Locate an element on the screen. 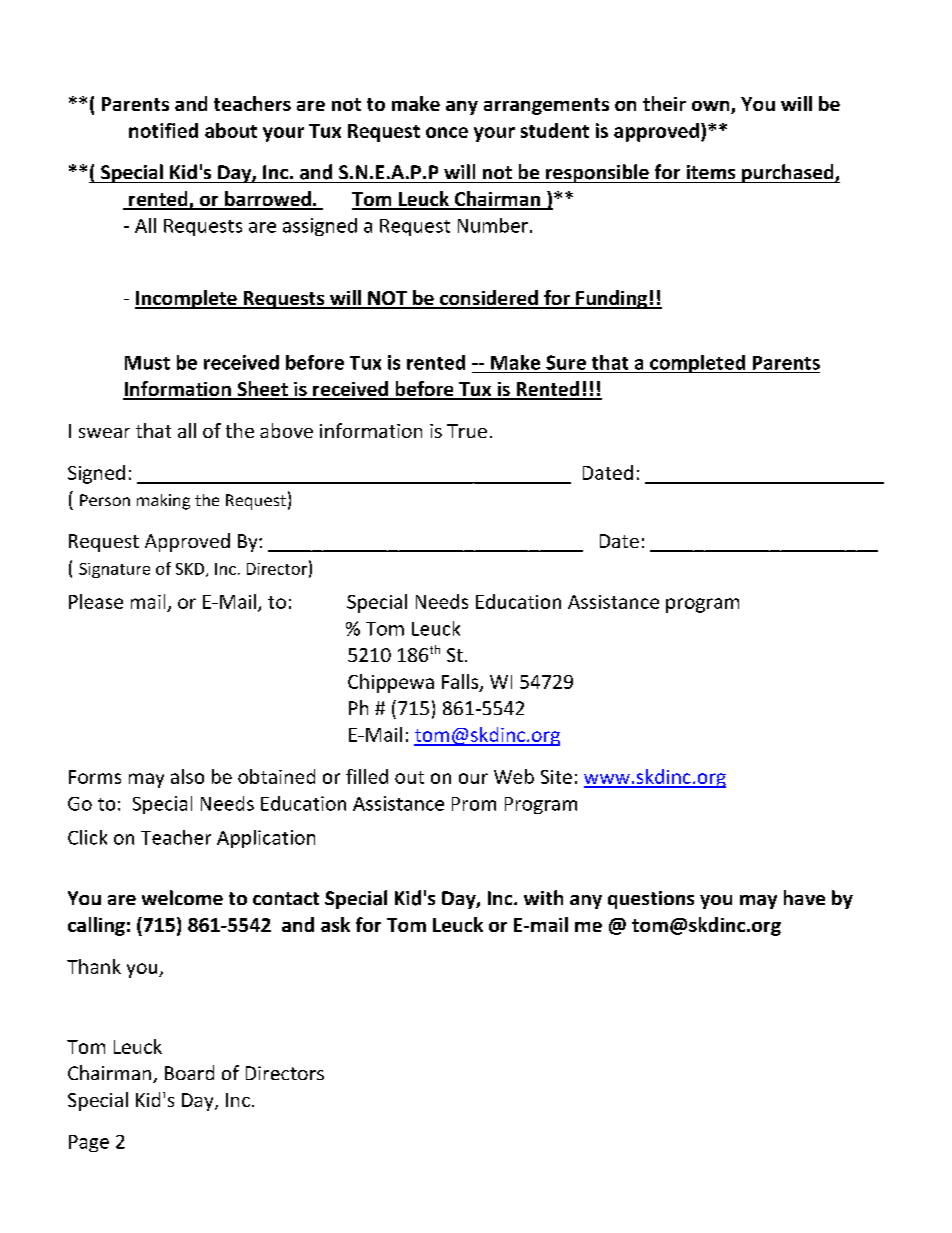 This screenshot has height=1233, width=952. own is located at coordinates (712, 107).
